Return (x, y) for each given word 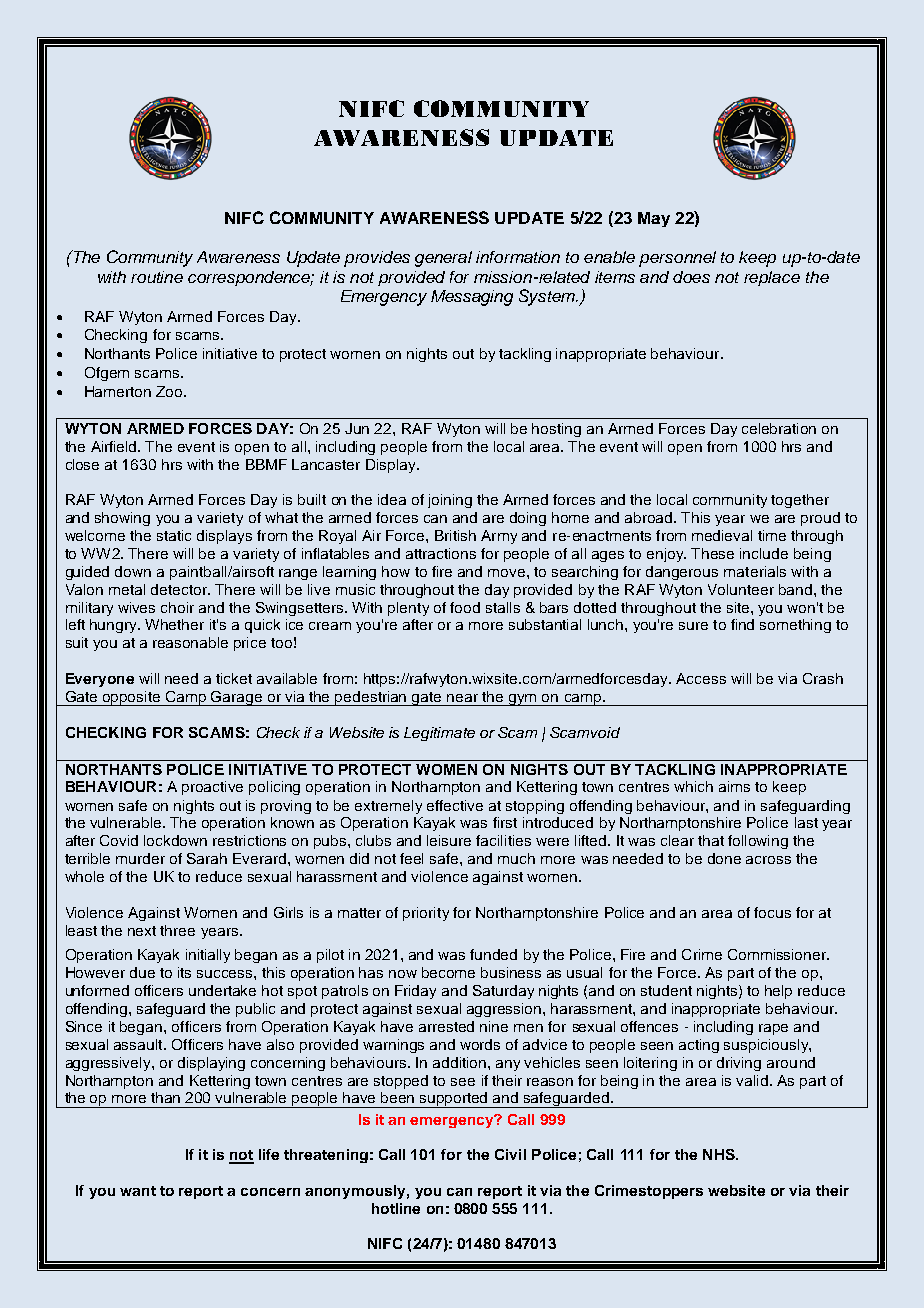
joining (450, 501)
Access (701, 678)
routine (157, 277)
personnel (677, 259)
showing (122, 519)
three (177, 930)
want (138, 1191)
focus (772, 912)
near (462, 698)
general (443, 259)
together (800, 501)
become (448, 972)
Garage (237, 698)
